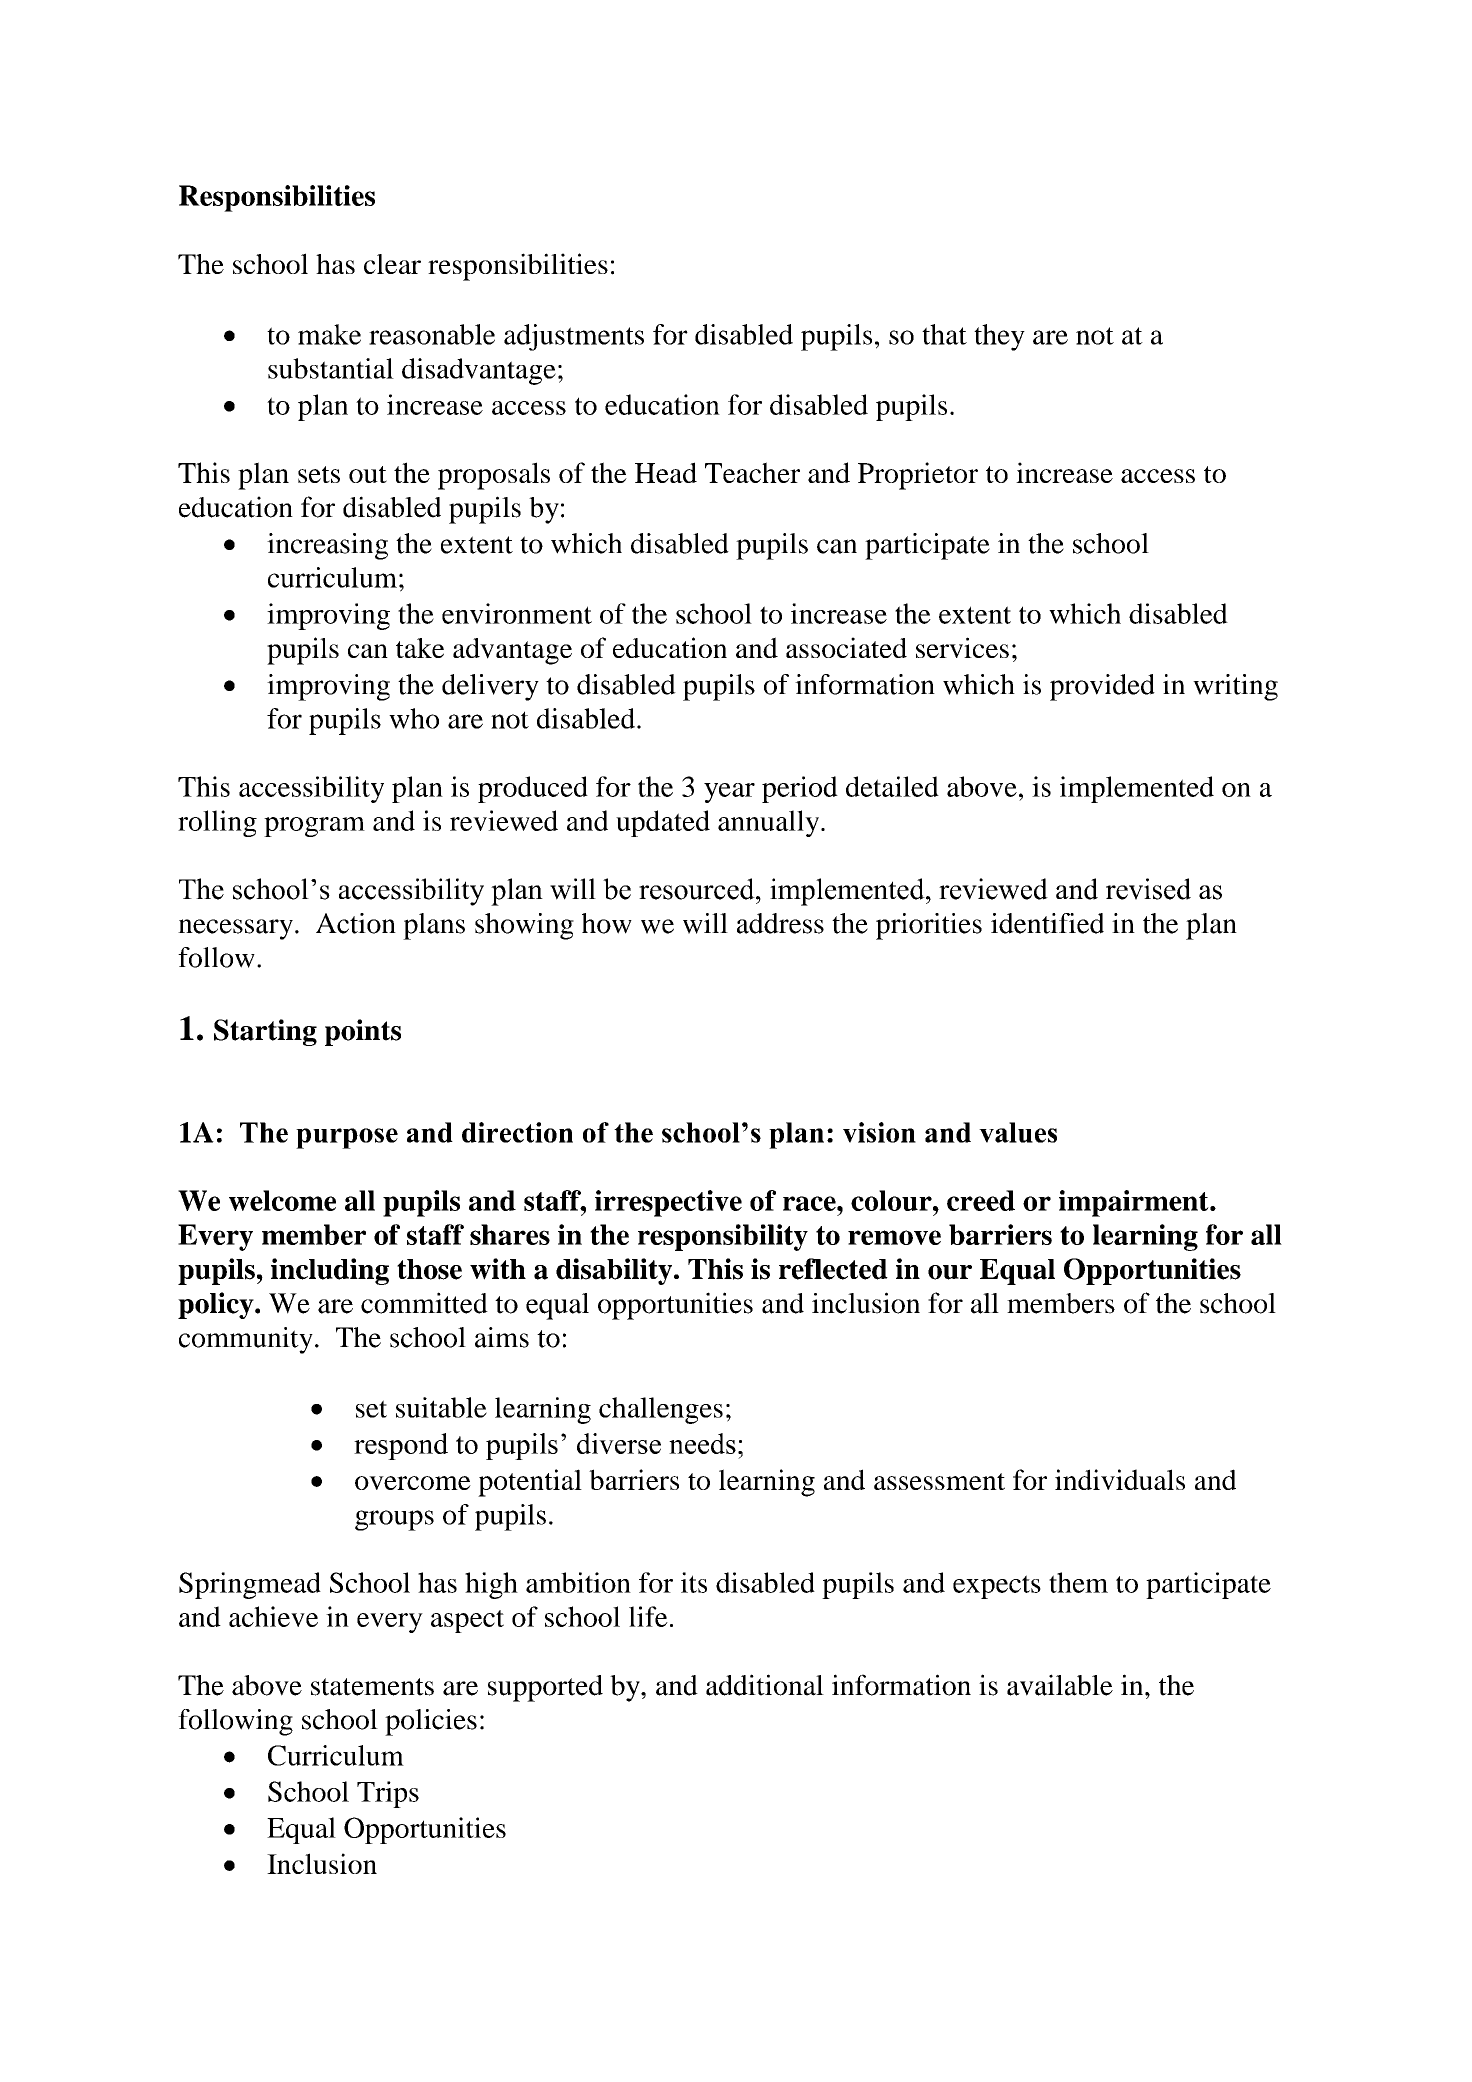 The height and width of the page is (2082, 1472). I want to click on purpose, so click(347, 1138).
